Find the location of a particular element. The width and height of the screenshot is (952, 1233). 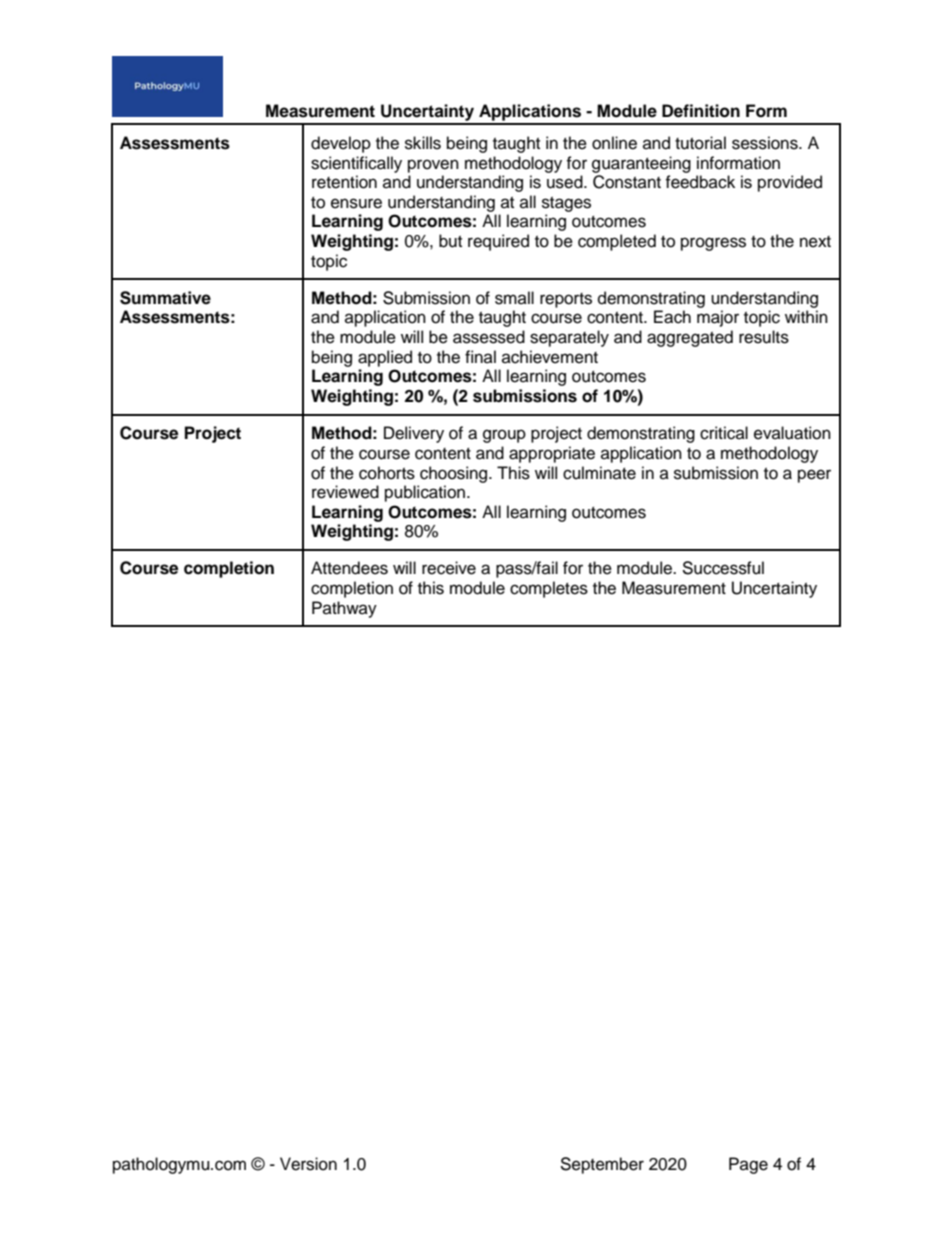

proven is located at coordinates (433, 166).
